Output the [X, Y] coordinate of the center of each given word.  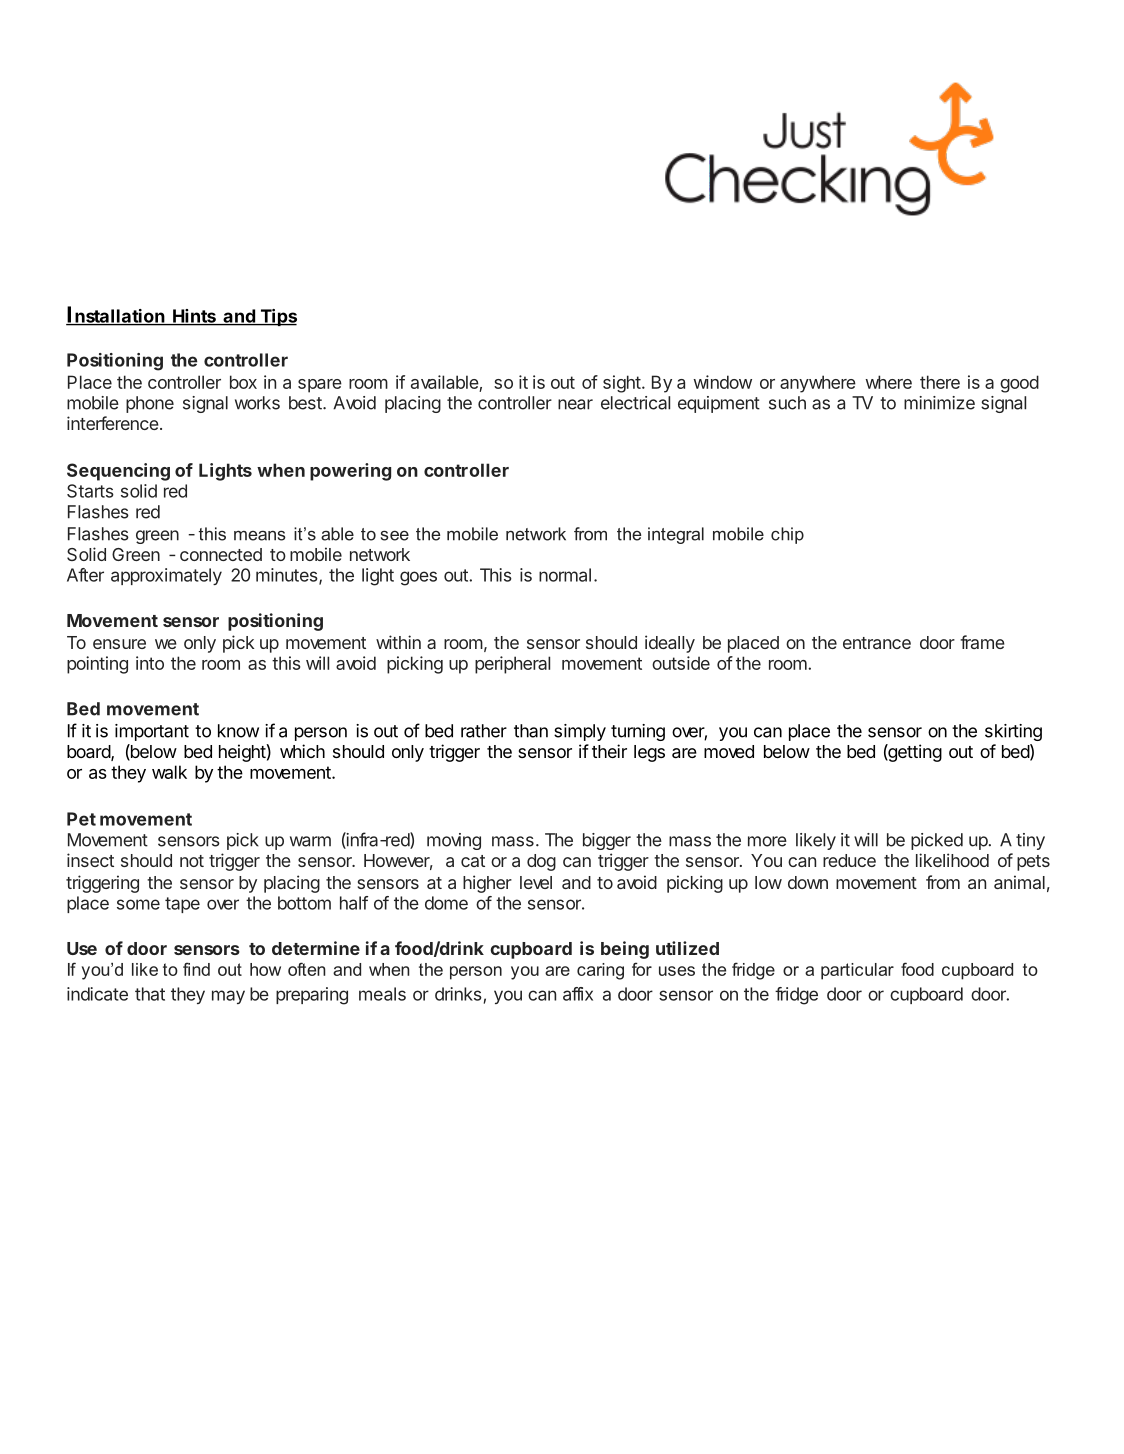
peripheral [512, 665]
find [196, 969]
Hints [194, 317]
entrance [877, 643]
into [150, 663]
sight [622, 384]
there [940, 382]
